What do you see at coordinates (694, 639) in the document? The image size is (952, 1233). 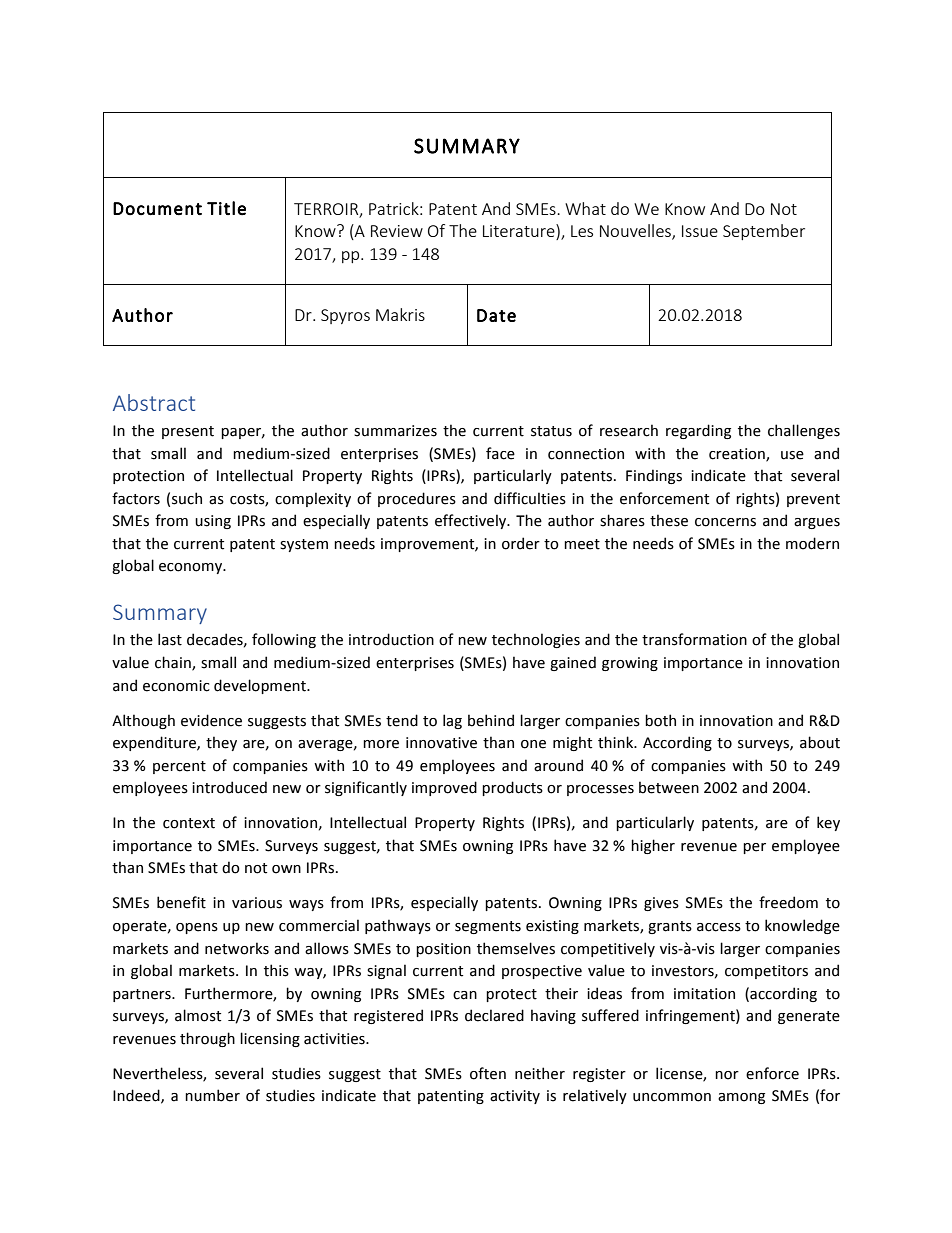 I see `transformation` at bounding box center [694, 639].
